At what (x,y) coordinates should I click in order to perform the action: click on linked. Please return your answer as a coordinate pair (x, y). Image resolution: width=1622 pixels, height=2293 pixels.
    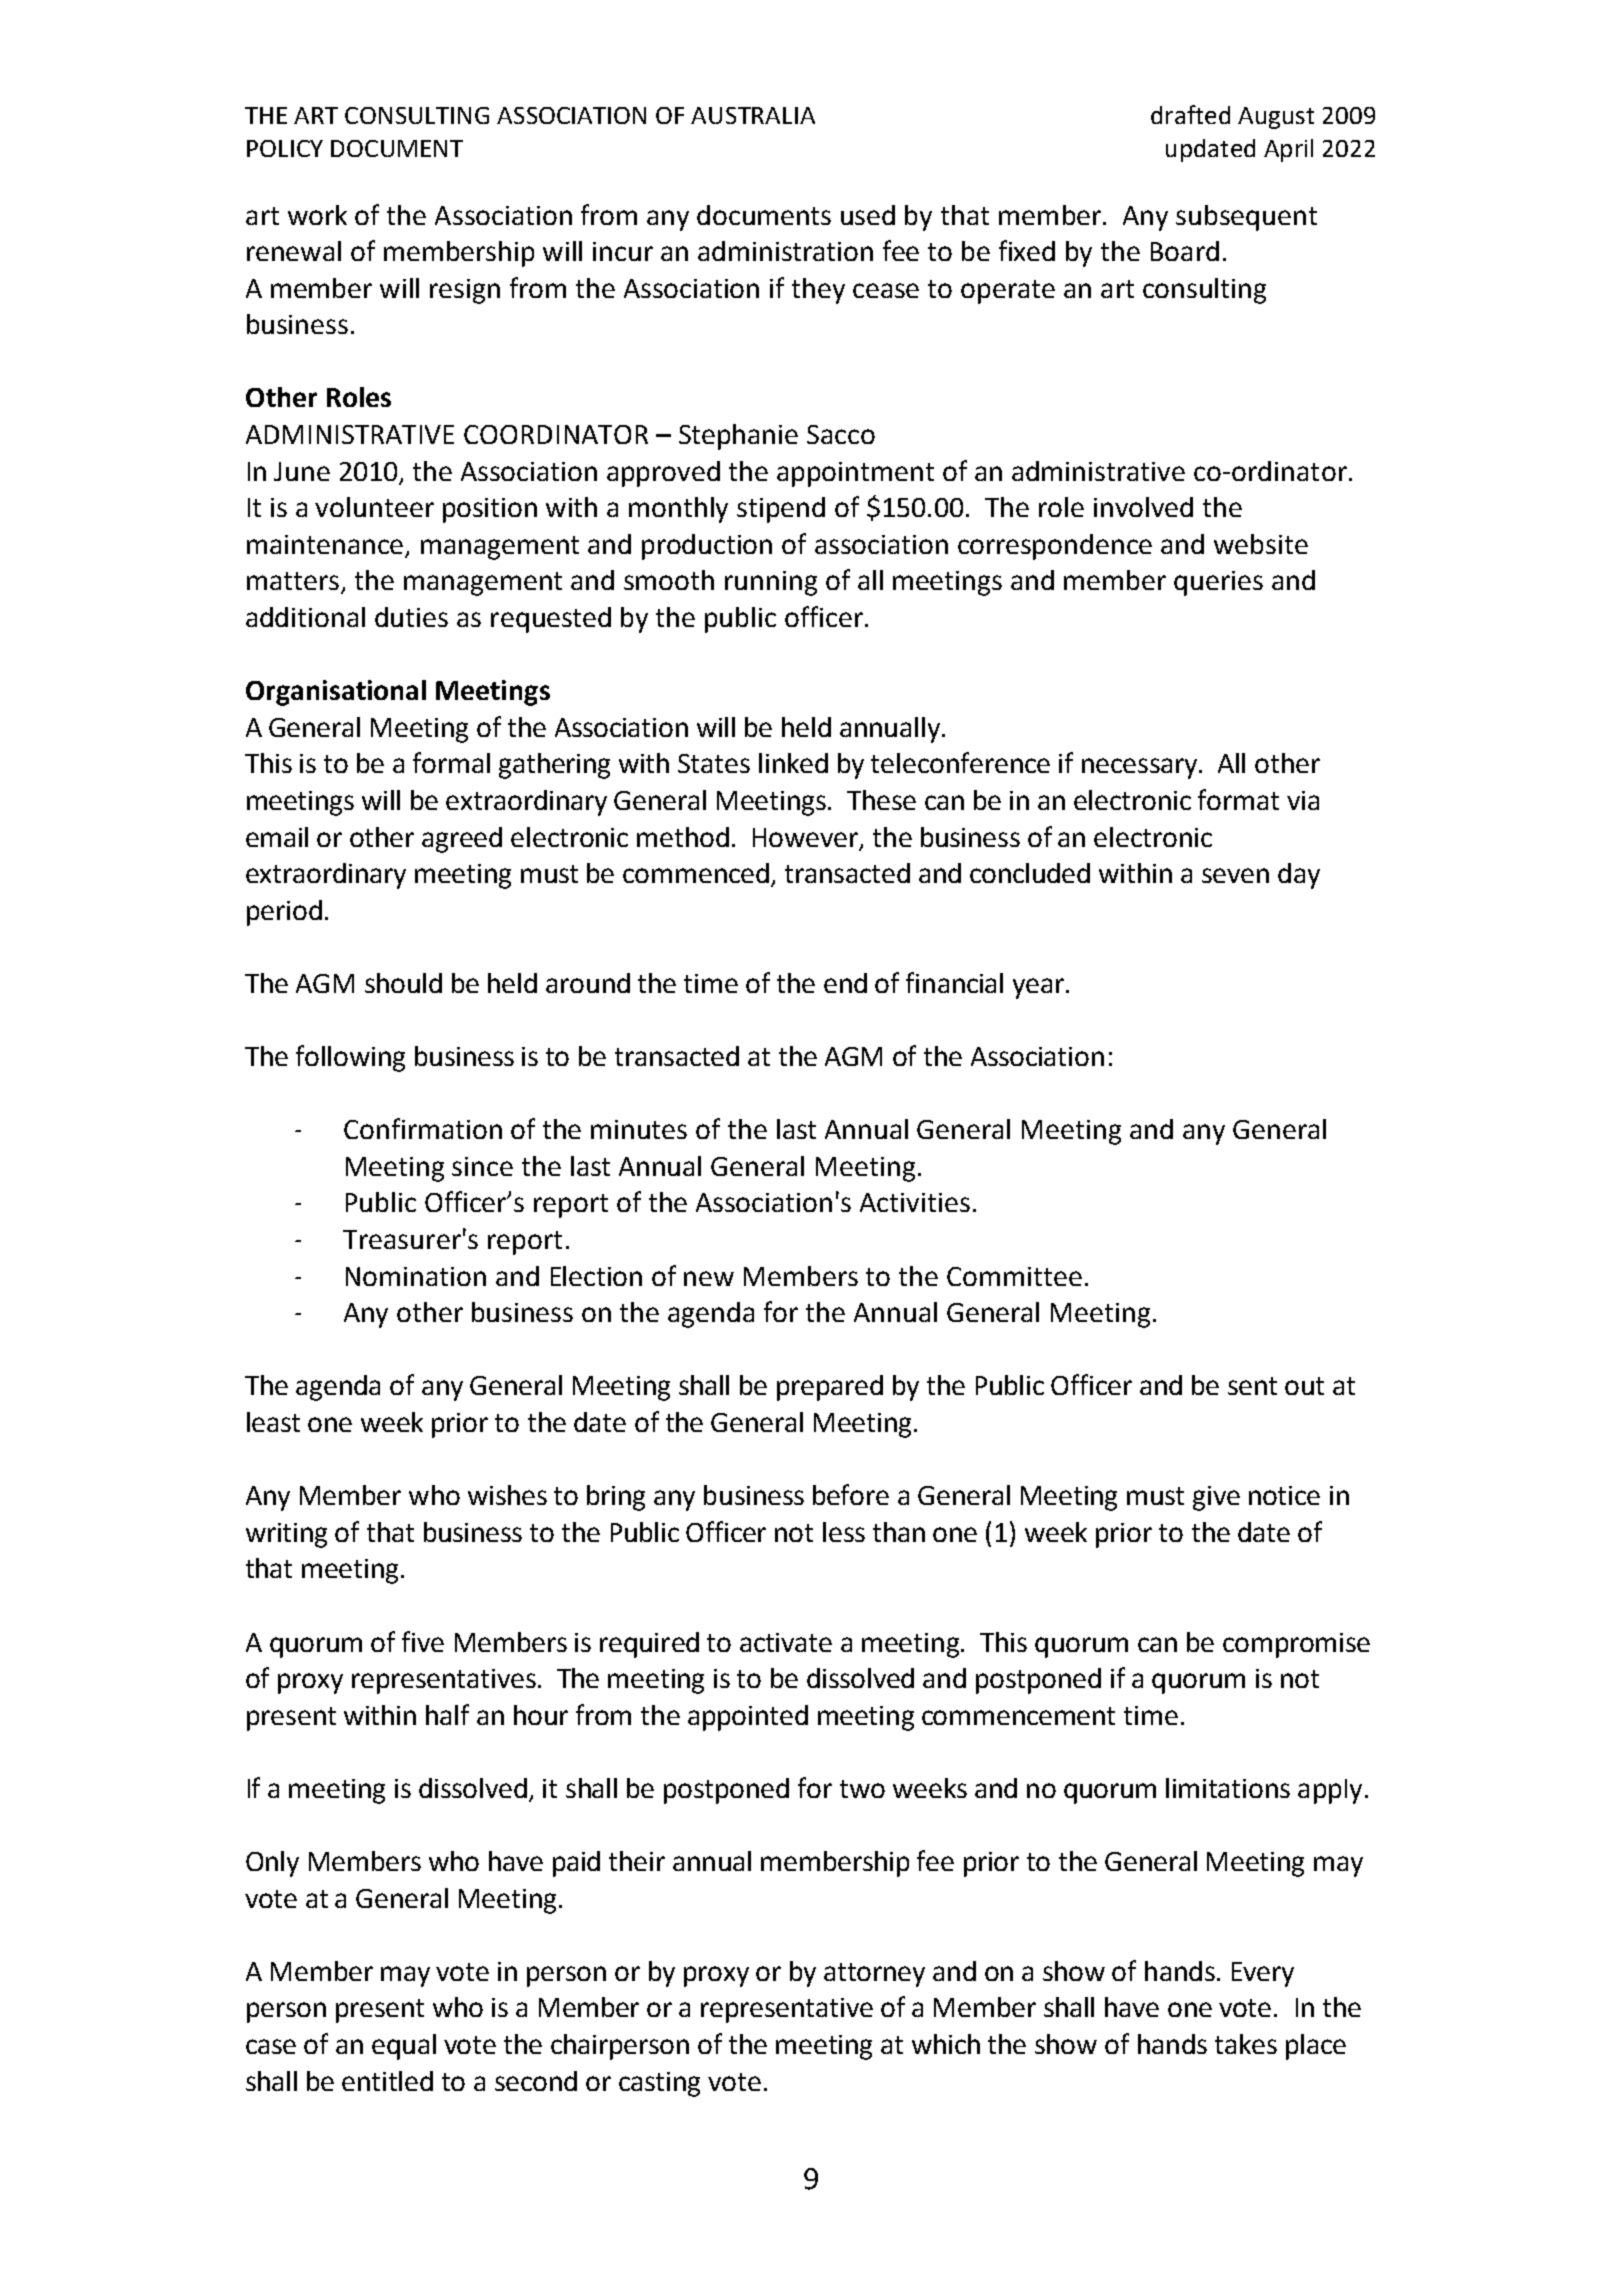
    Looking at the image, I should click on (793, 763).
